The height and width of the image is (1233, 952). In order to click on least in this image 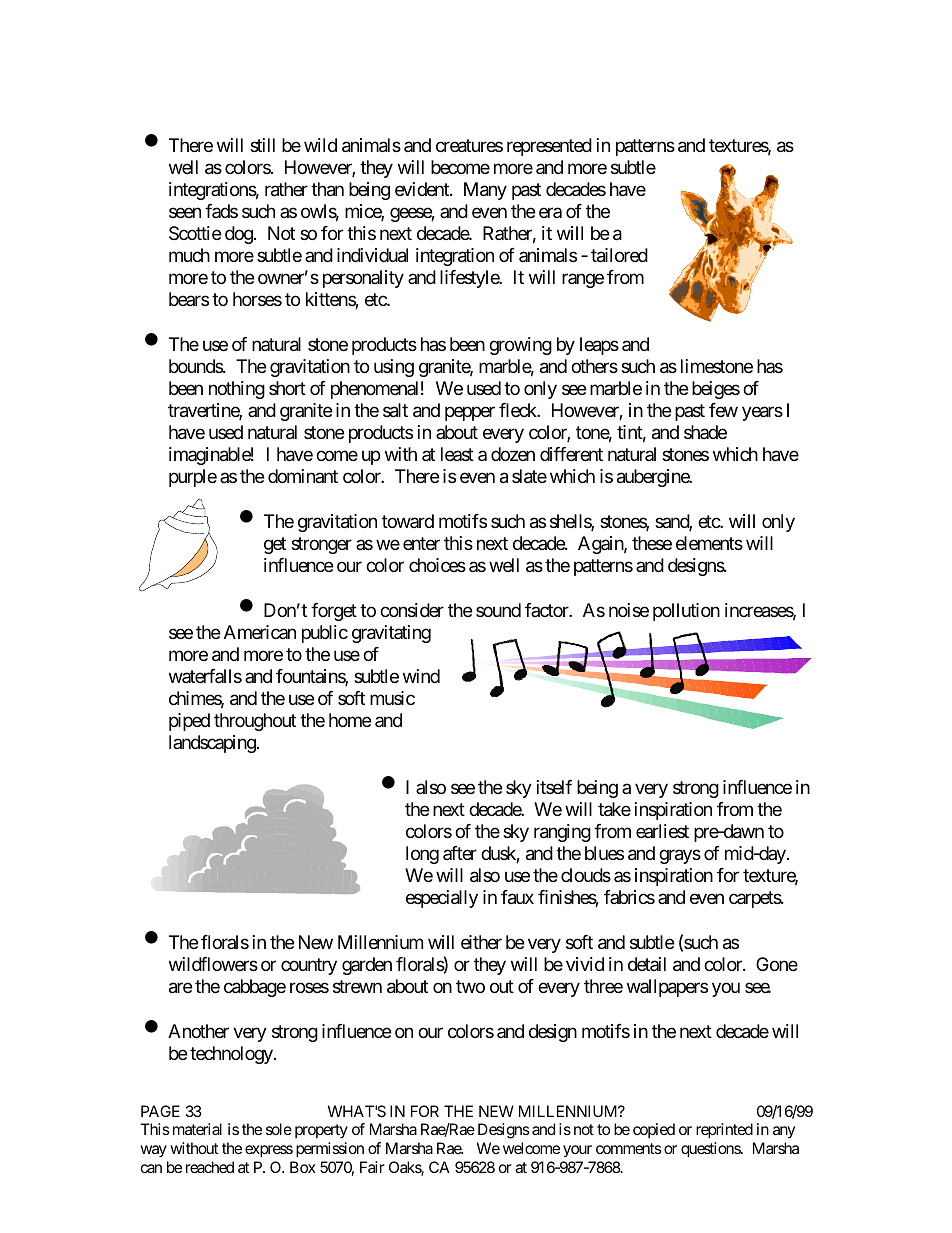, I will do `click(457, 454)`.
